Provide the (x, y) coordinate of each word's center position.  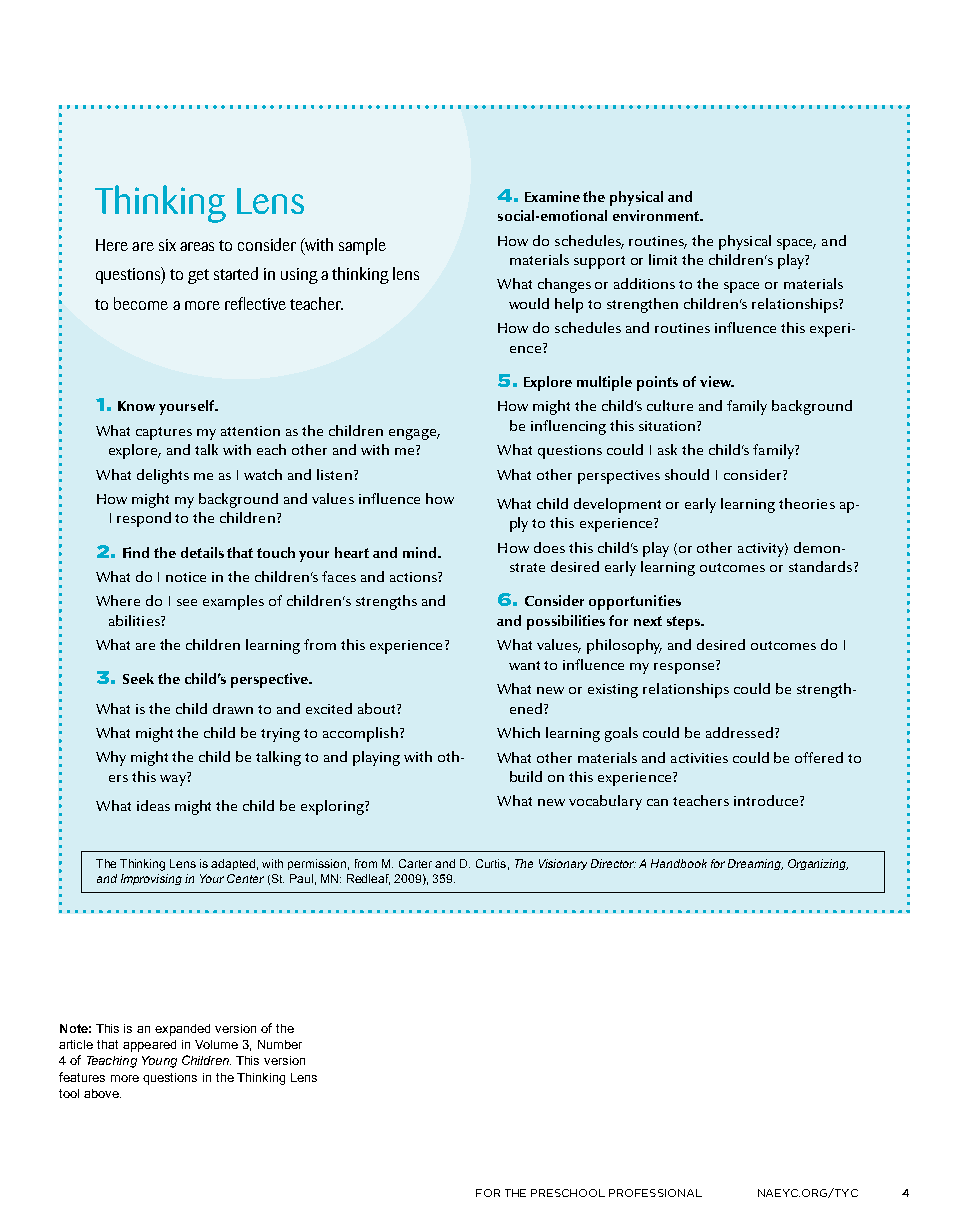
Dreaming (755, 864)
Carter (415, 863)
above (102, 1093)
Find (136, 552)
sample (362, 246)
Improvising (151, 879)
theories (807, 503)
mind (421, 552)
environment (657, 215)
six (167, 245)
